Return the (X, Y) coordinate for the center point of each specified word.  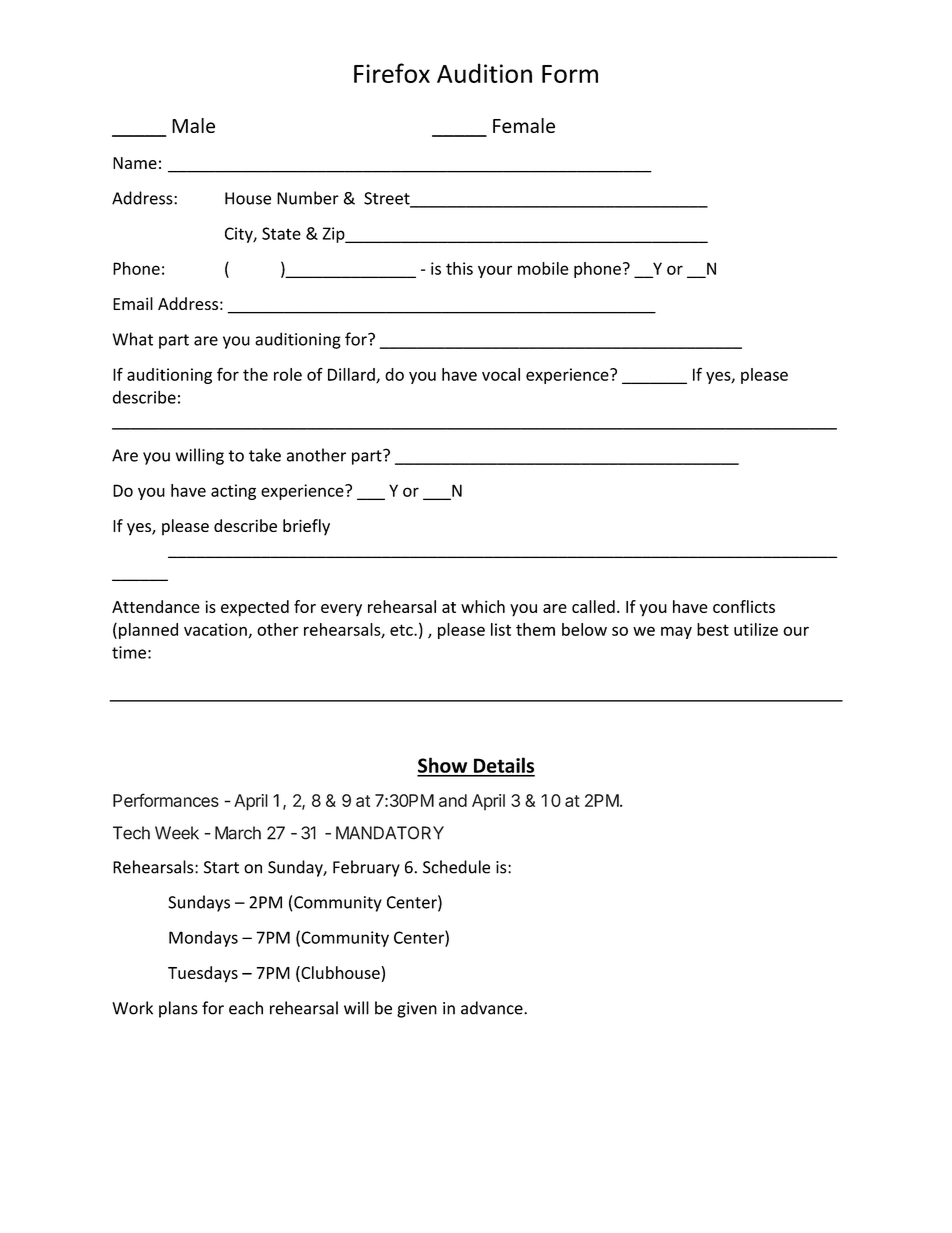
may (676, 632)
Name (135, 163)
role (288, 374)
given (417, 1010)
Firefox (392, 73)
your (495, 271)
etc (402, 630)
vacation (216, 630)
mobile (543, 268)
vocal (501, 374)
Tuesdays (203, 974)
